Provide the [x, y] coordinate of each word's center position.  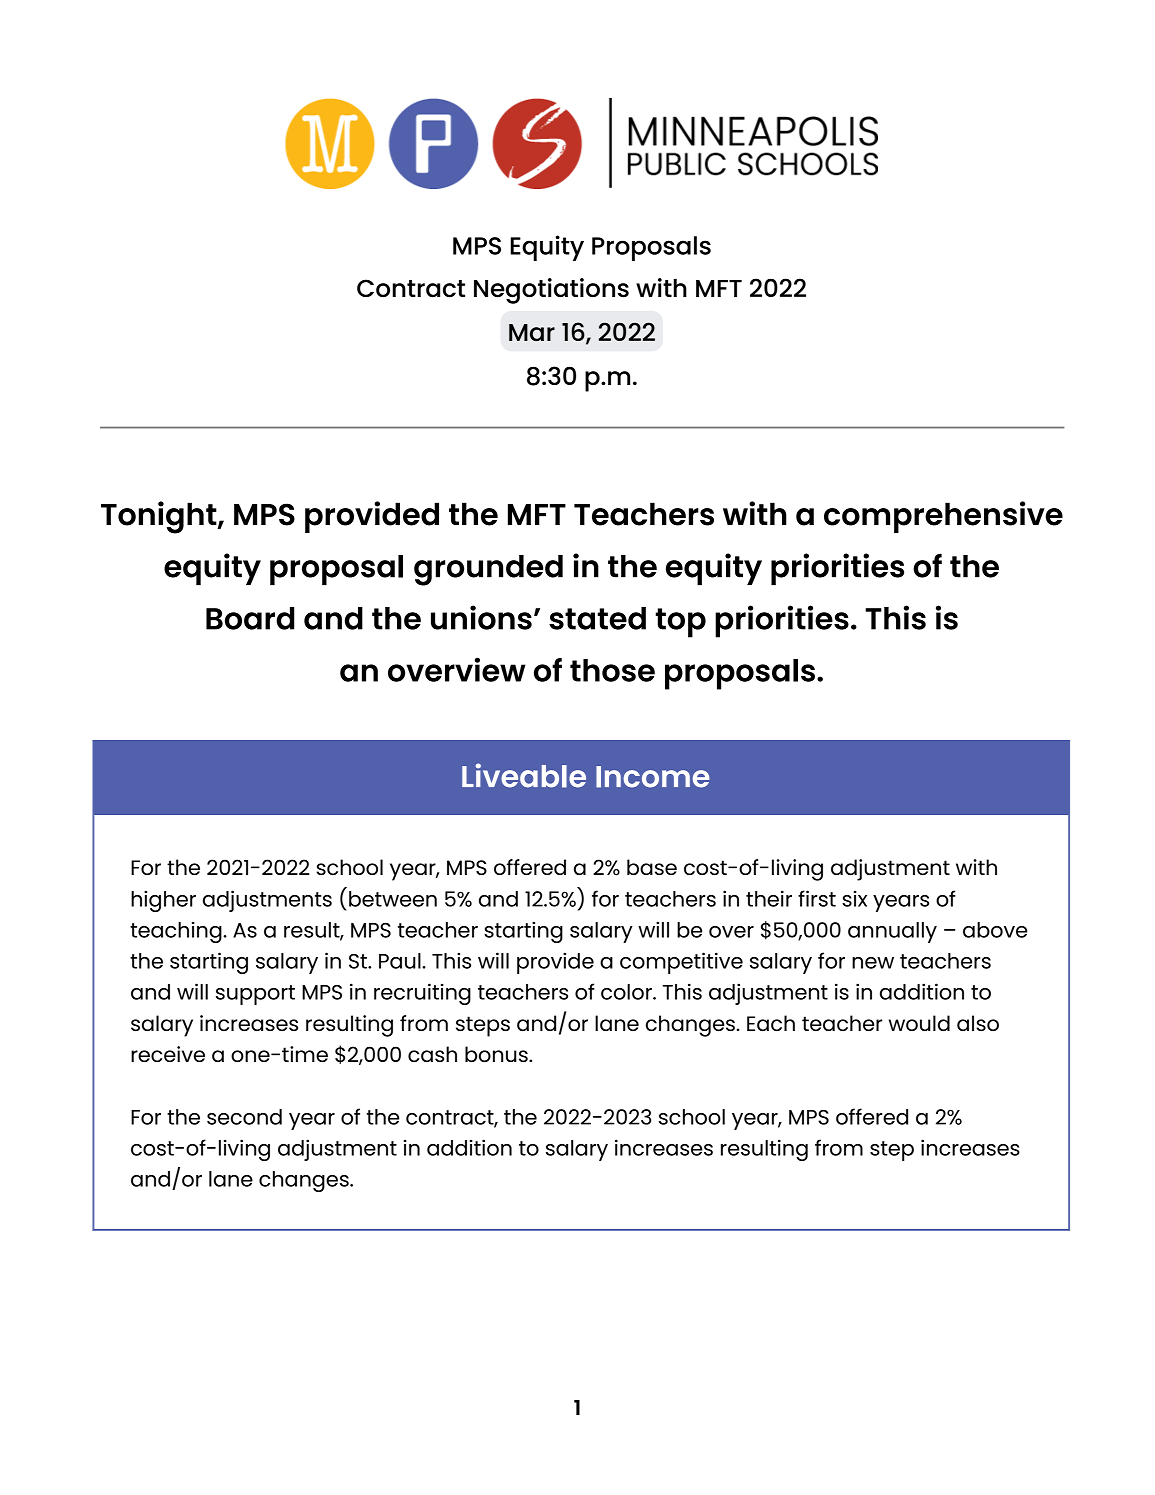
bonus [497, 1054]
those [612, 670]
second [244, 1117]
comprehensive [943, 517]
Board [250, 618]
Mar [532, 333]
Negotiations [551, 291]
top [681, 623]
